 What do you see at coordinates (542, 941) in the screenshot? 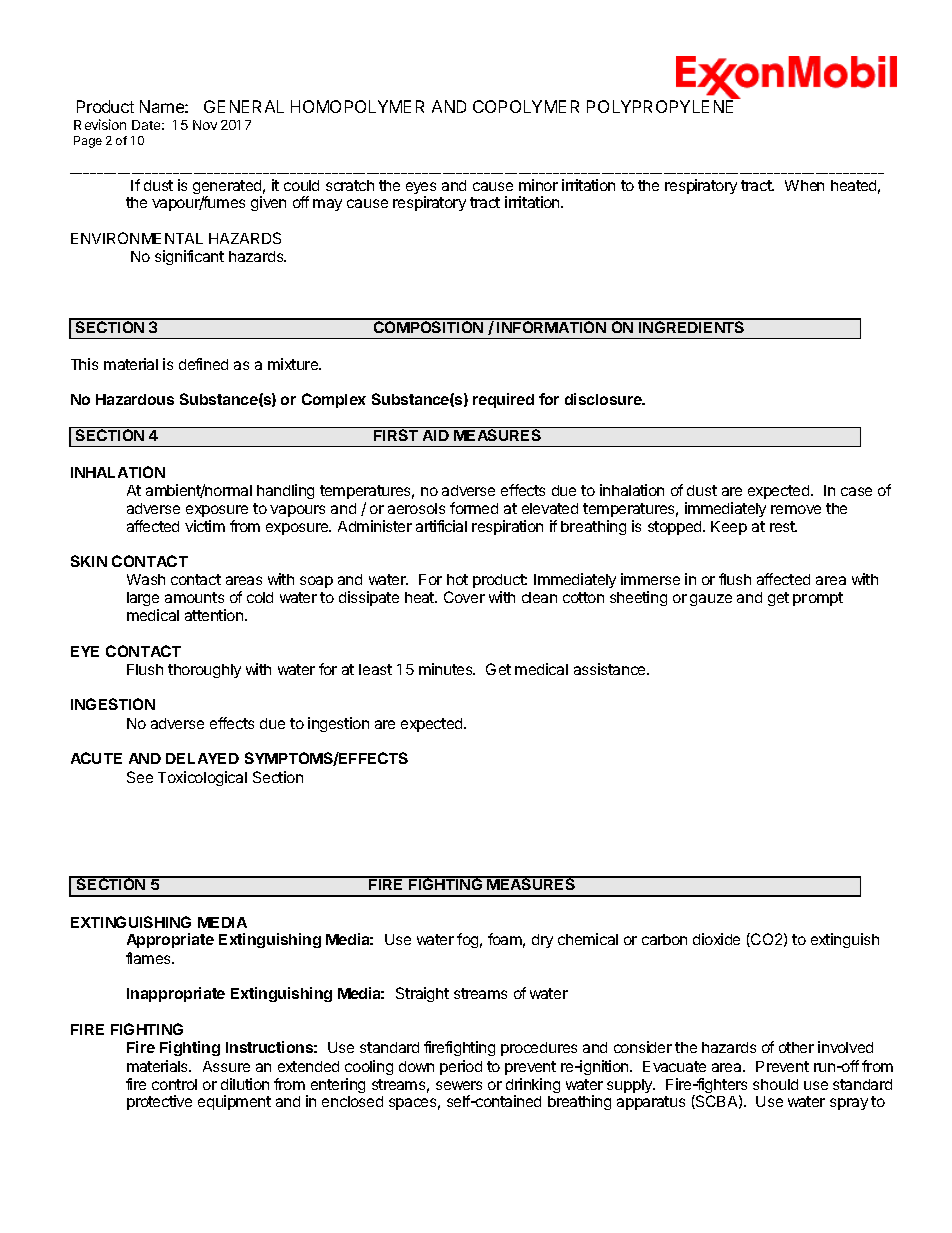
I see `dry` at bounding box center [542, 941].
